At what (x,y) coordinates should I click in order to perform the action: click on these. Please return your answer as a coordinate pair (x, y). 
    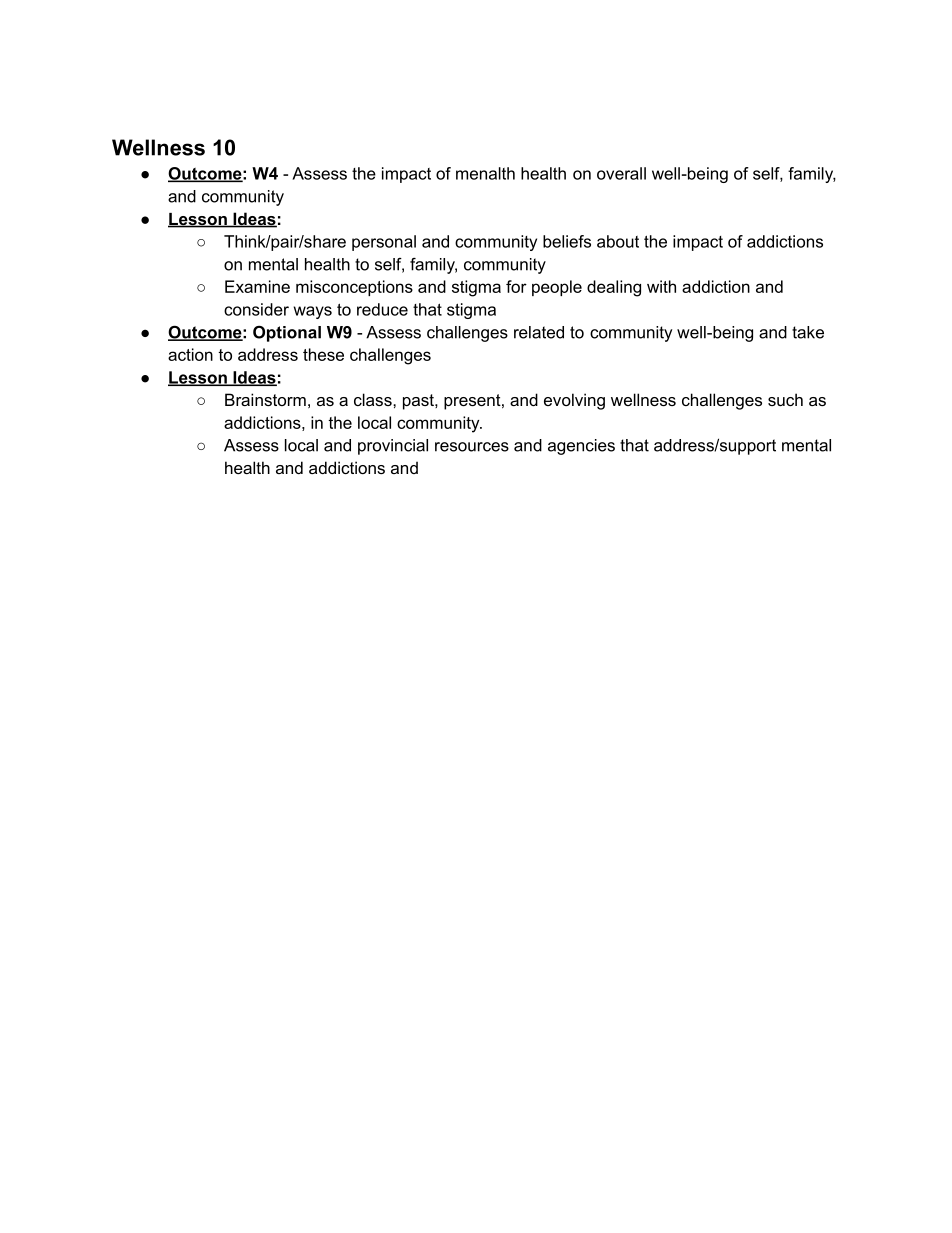
    Looking at the image, I should click on (323, 354).
